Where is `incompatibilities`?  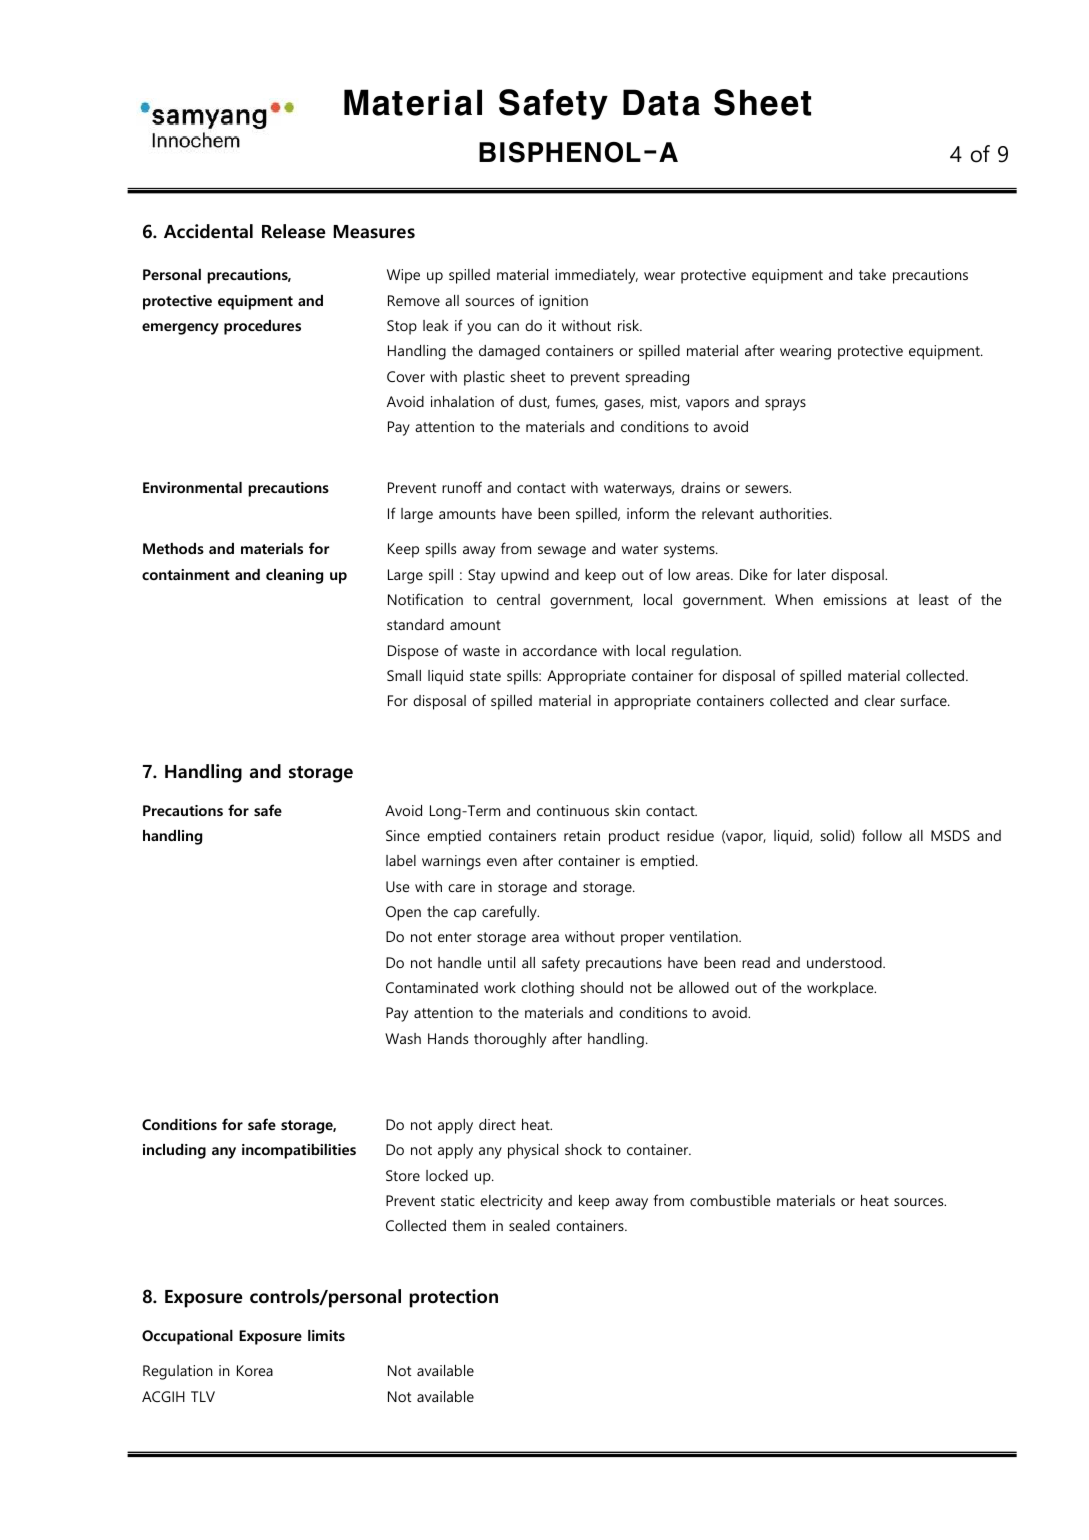
incompatibilities is located at coordinates (299, 1151).
